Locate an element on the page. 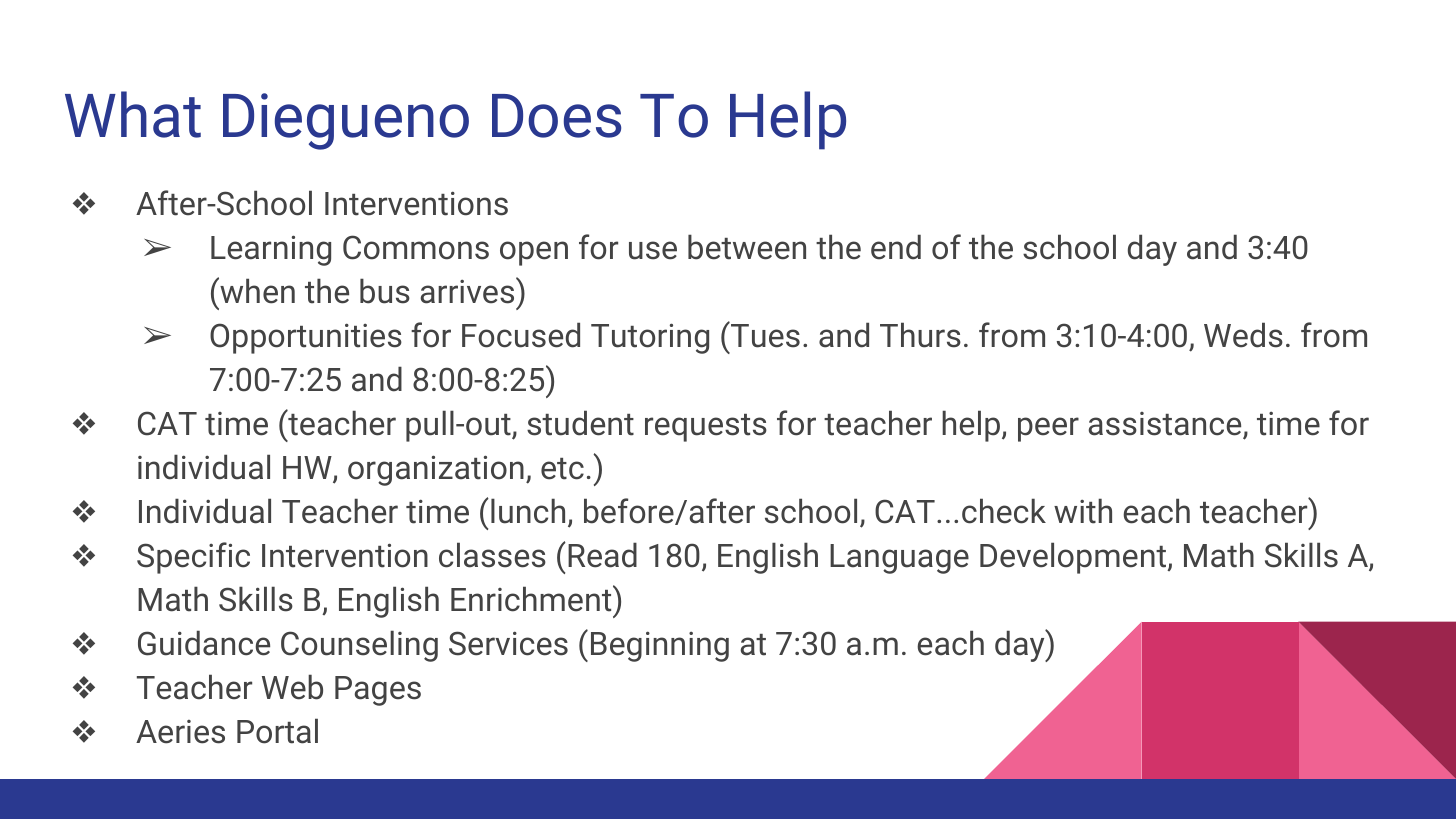 This page has width=1456, height=819. Tutoring is located at coordinates (650, 338).
